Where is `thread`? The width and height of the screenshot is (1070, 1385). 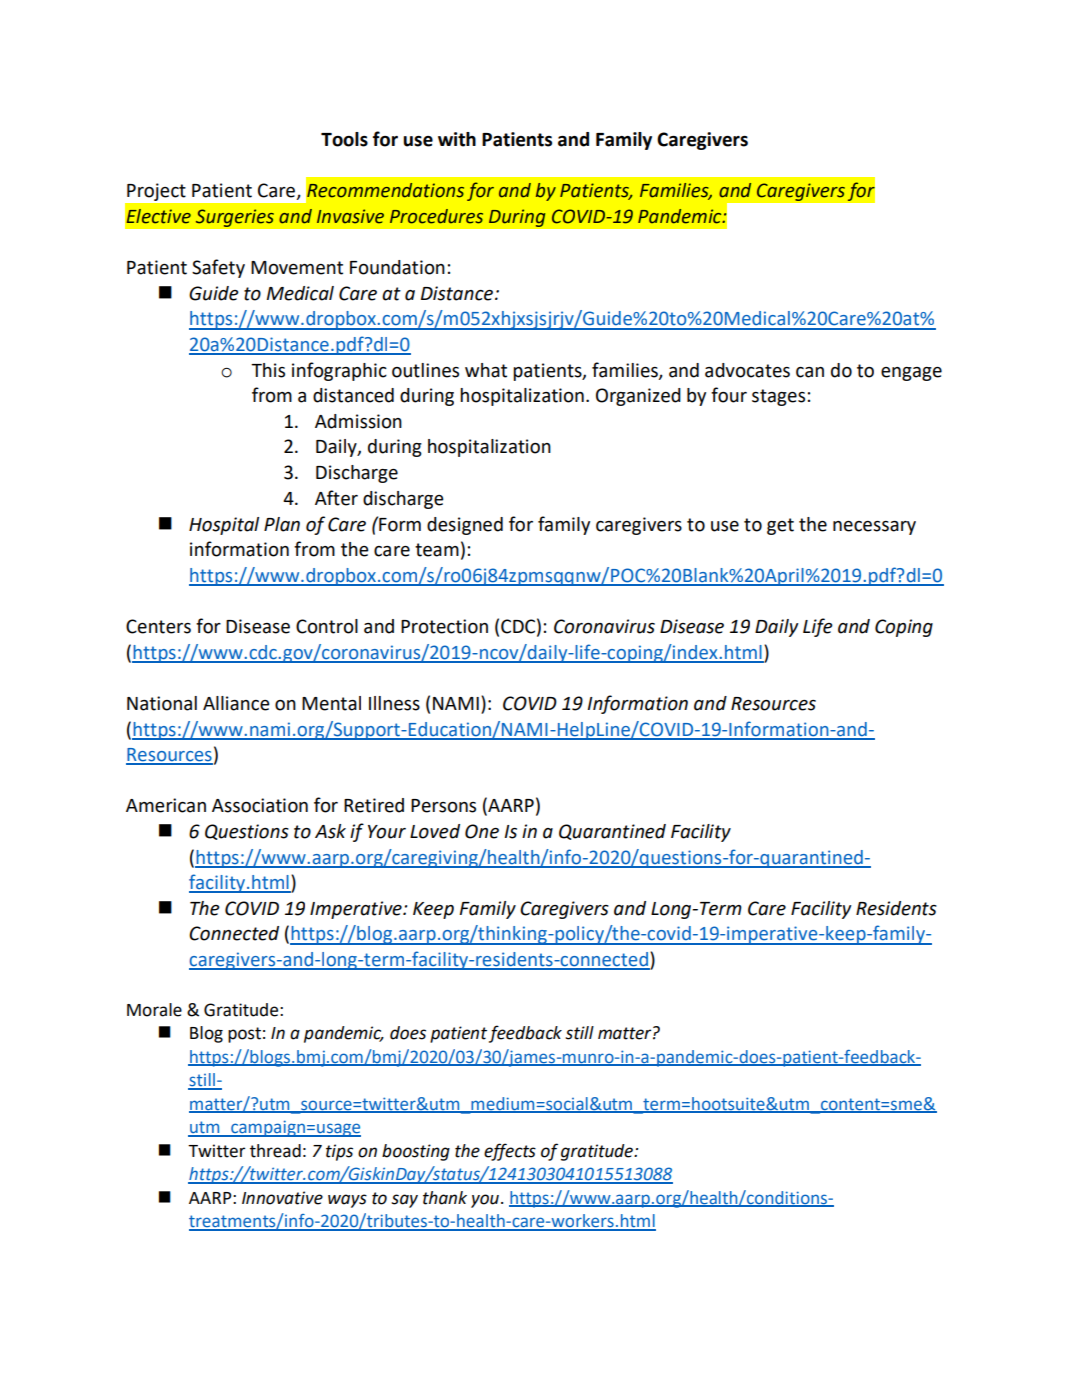 thread is located at coordinates (275, 1151).
